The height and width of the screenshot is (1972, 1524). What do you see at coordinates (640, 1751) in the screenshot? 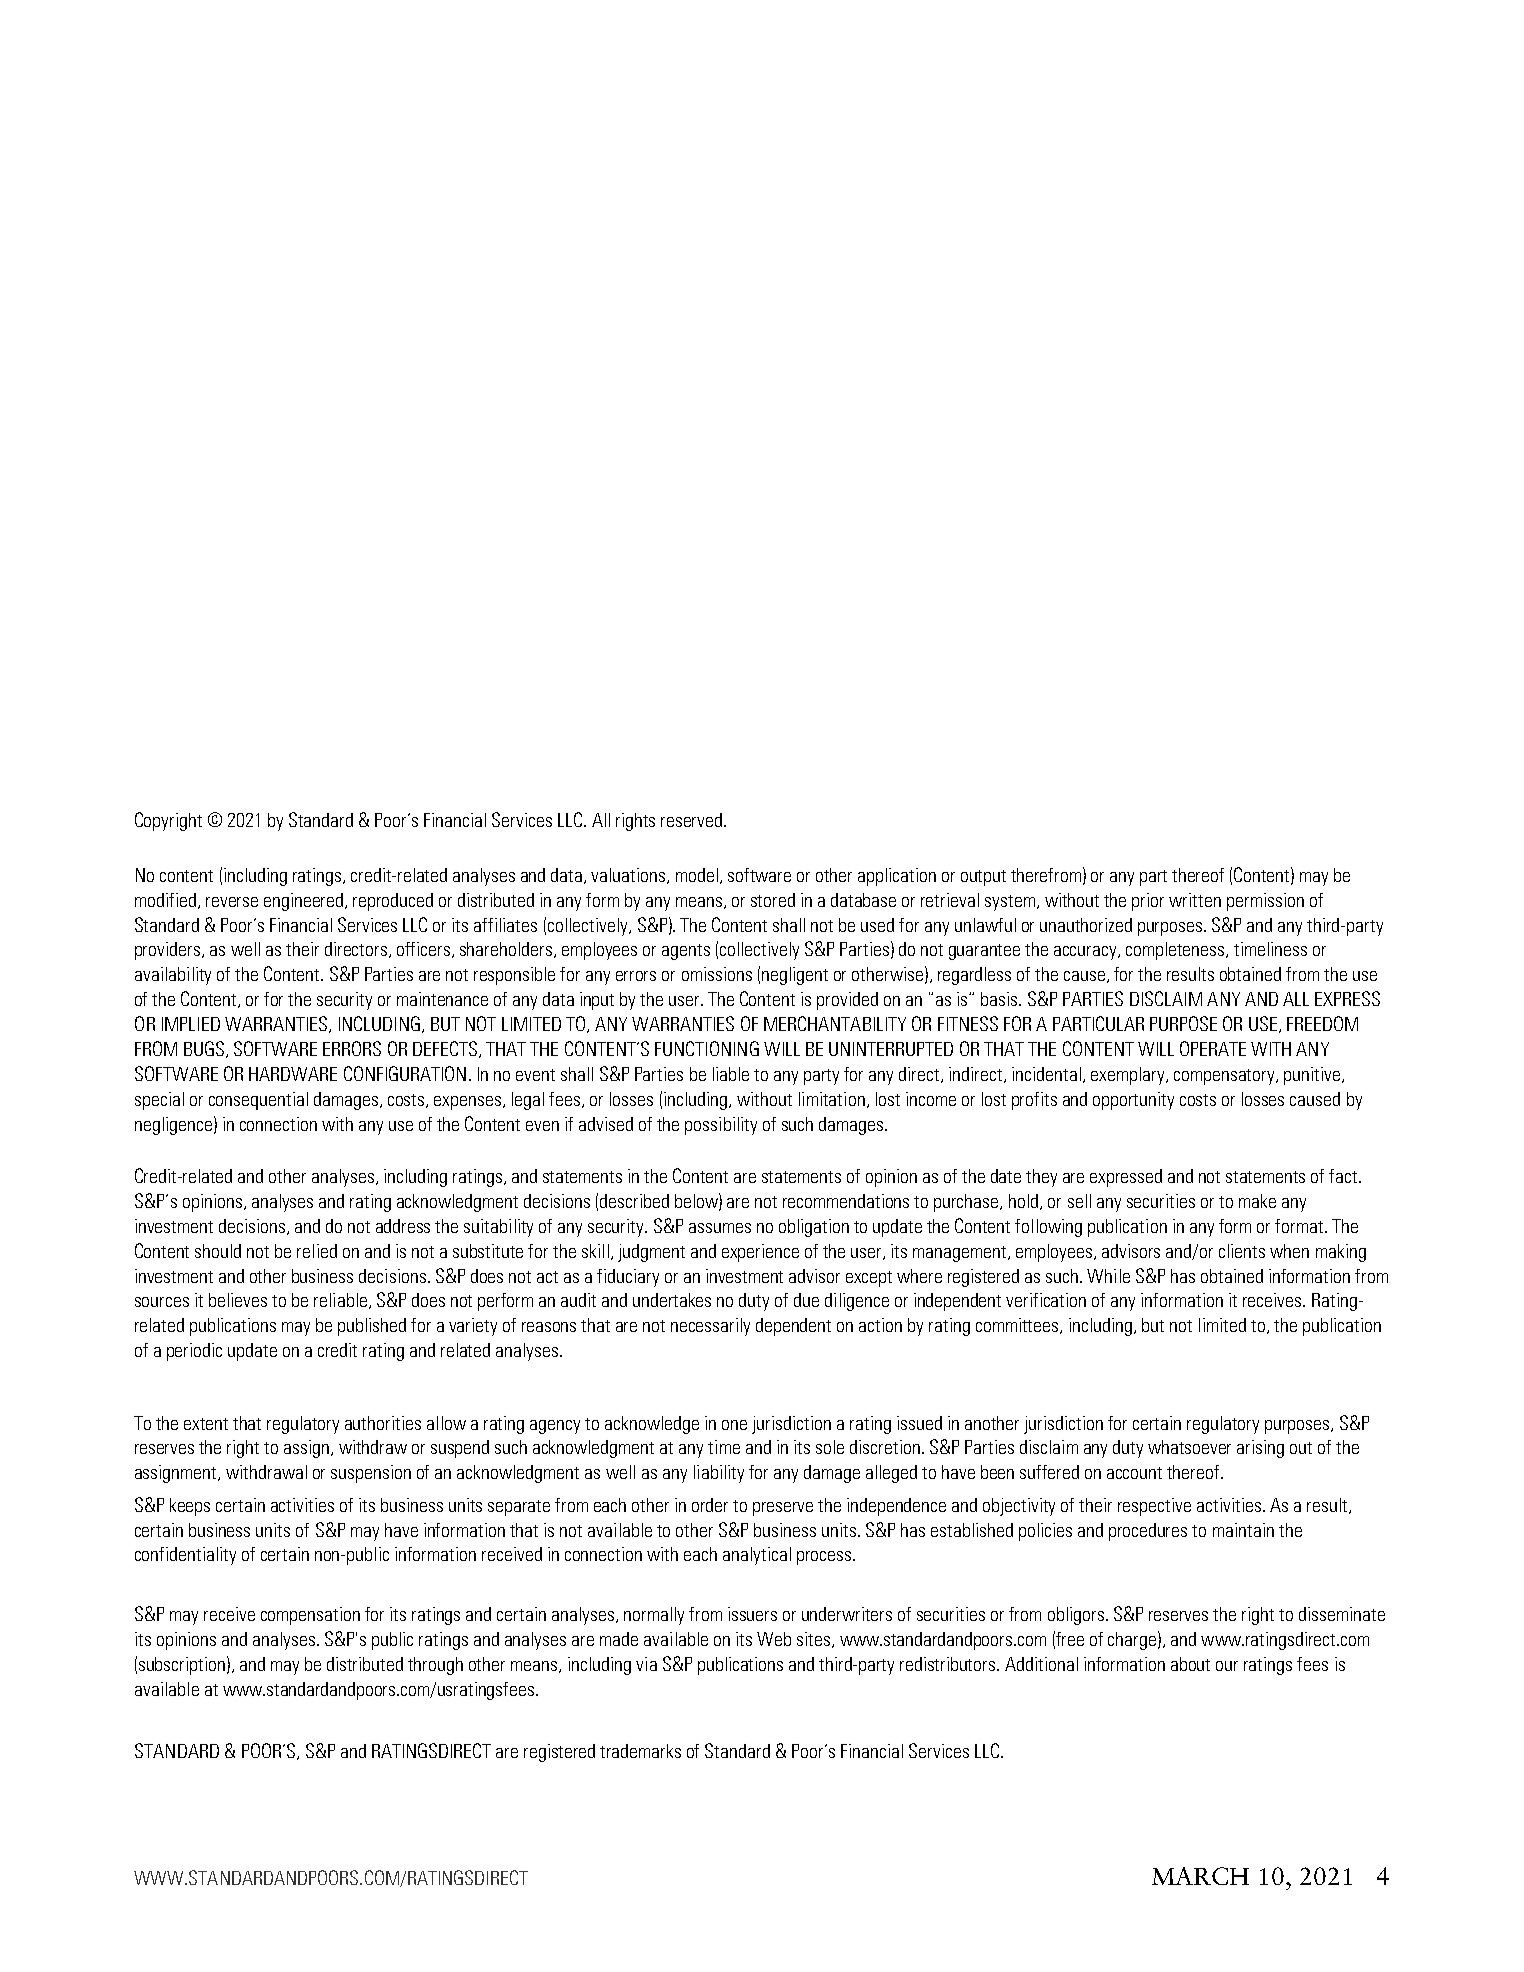
I see `trademarks` at bounding box center [640, 1751].
